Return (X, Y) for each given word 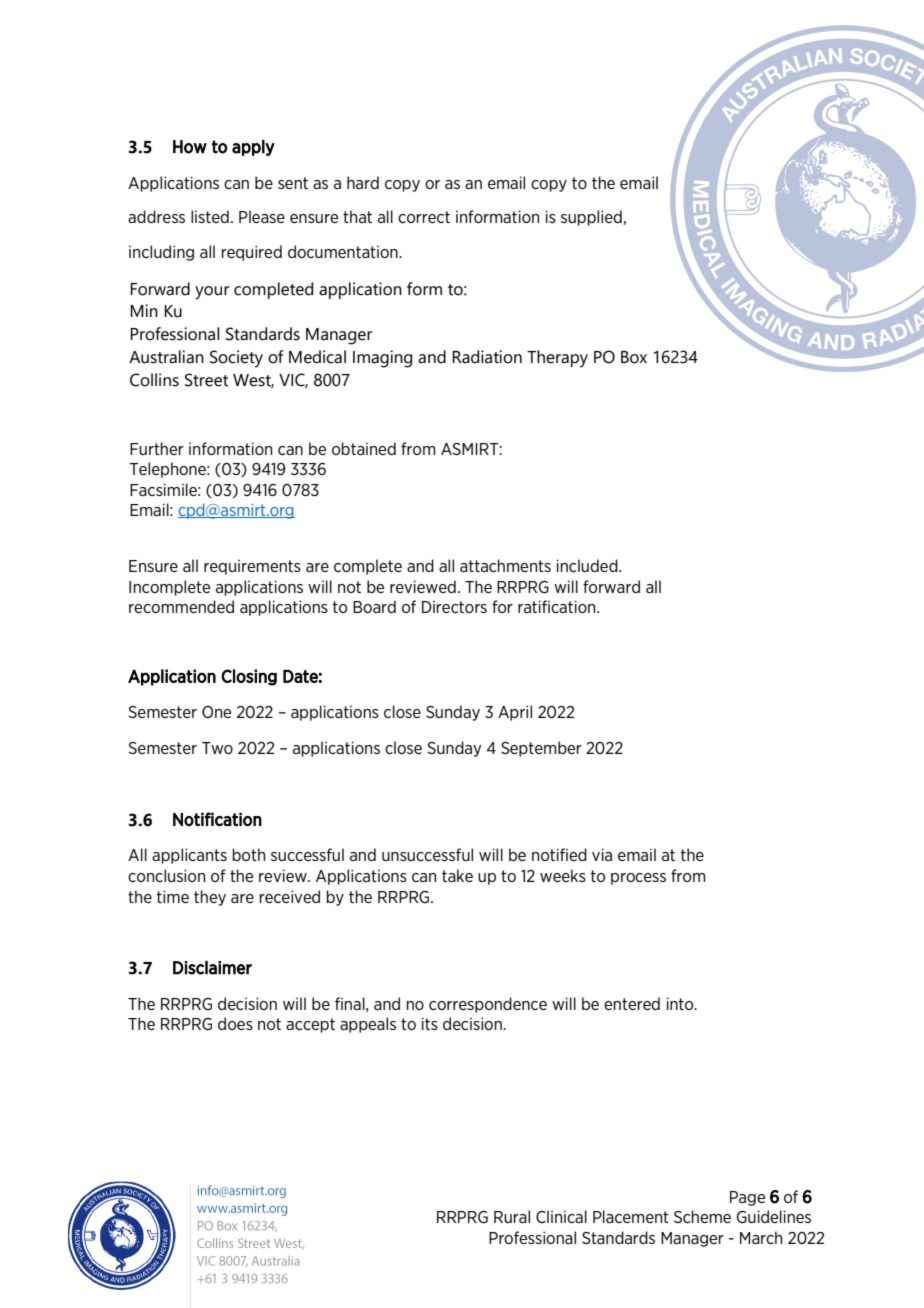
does (235, 1023)
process (638, 879)
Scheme (702, 1216)
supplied (592, 218)
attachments (505, 565)
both (249, 854)
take (457, 875)
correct (424, 217)
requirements (252, 567)
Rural (512, 1216)
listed (210, 216)
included (588, 565)
